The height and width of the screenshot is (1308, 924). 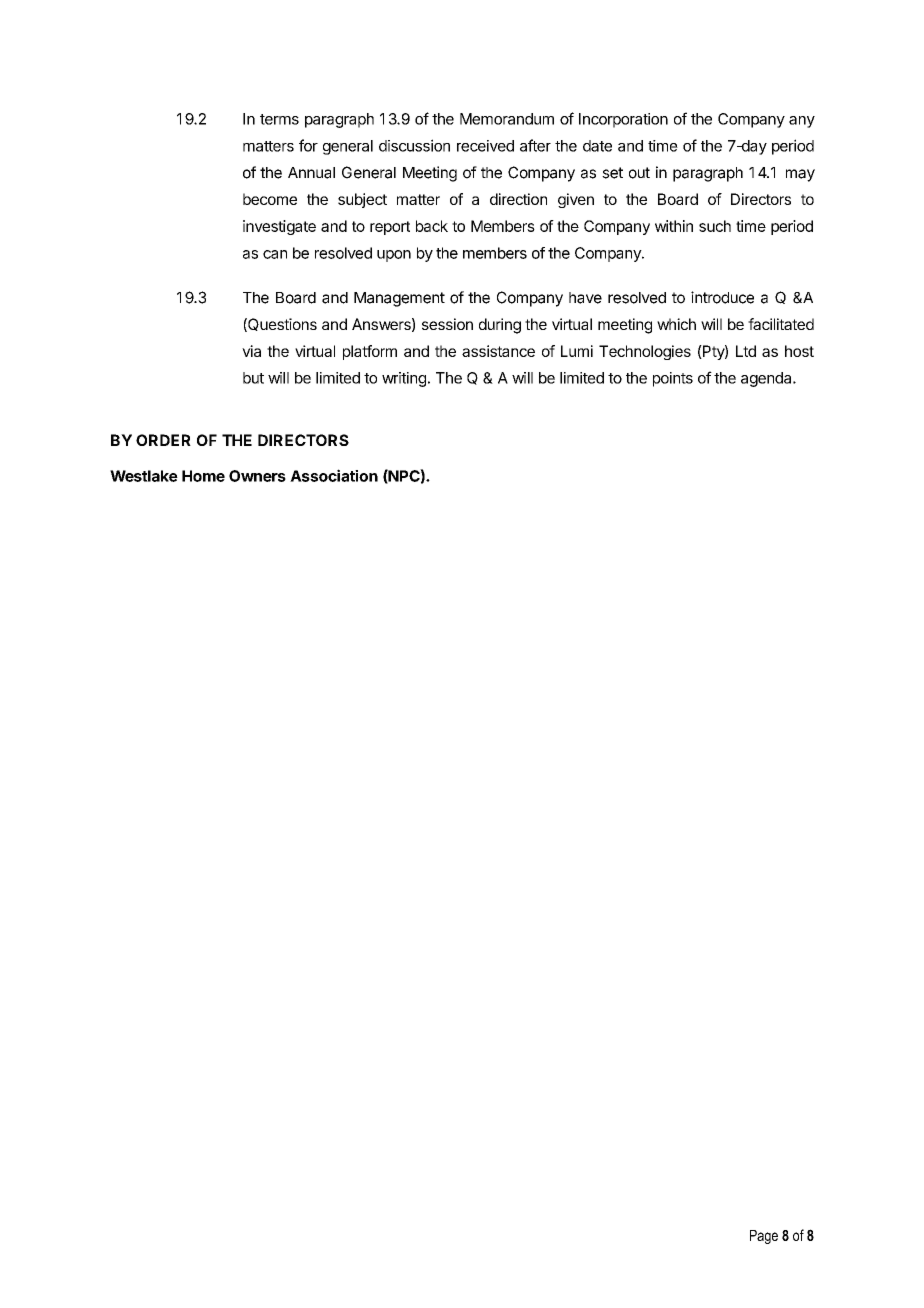 I want to click on received, so click(x=485, y=146).
